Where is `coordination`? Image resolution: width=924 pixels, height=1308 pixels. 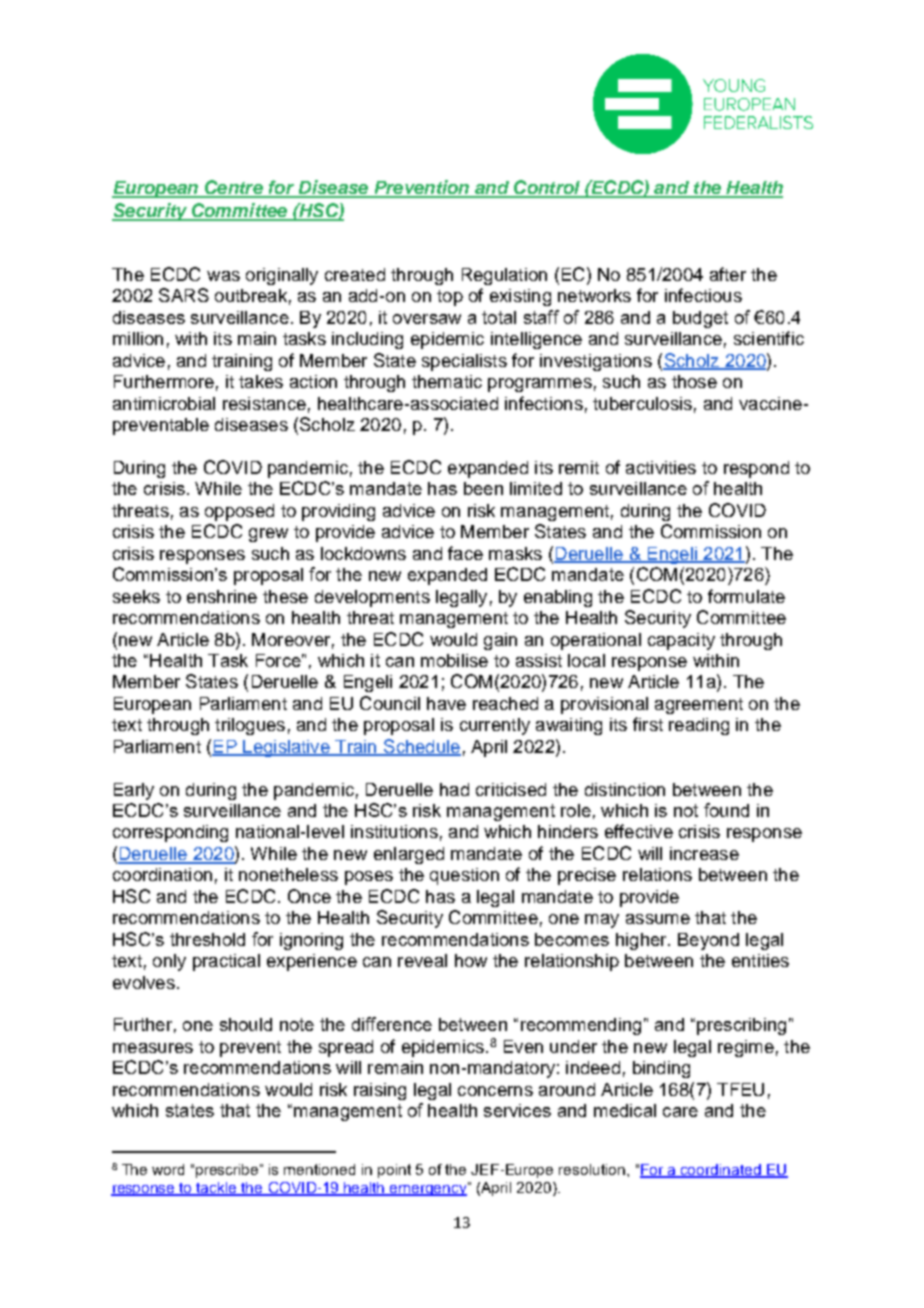 coordination is located at coordinates (162, 874).
